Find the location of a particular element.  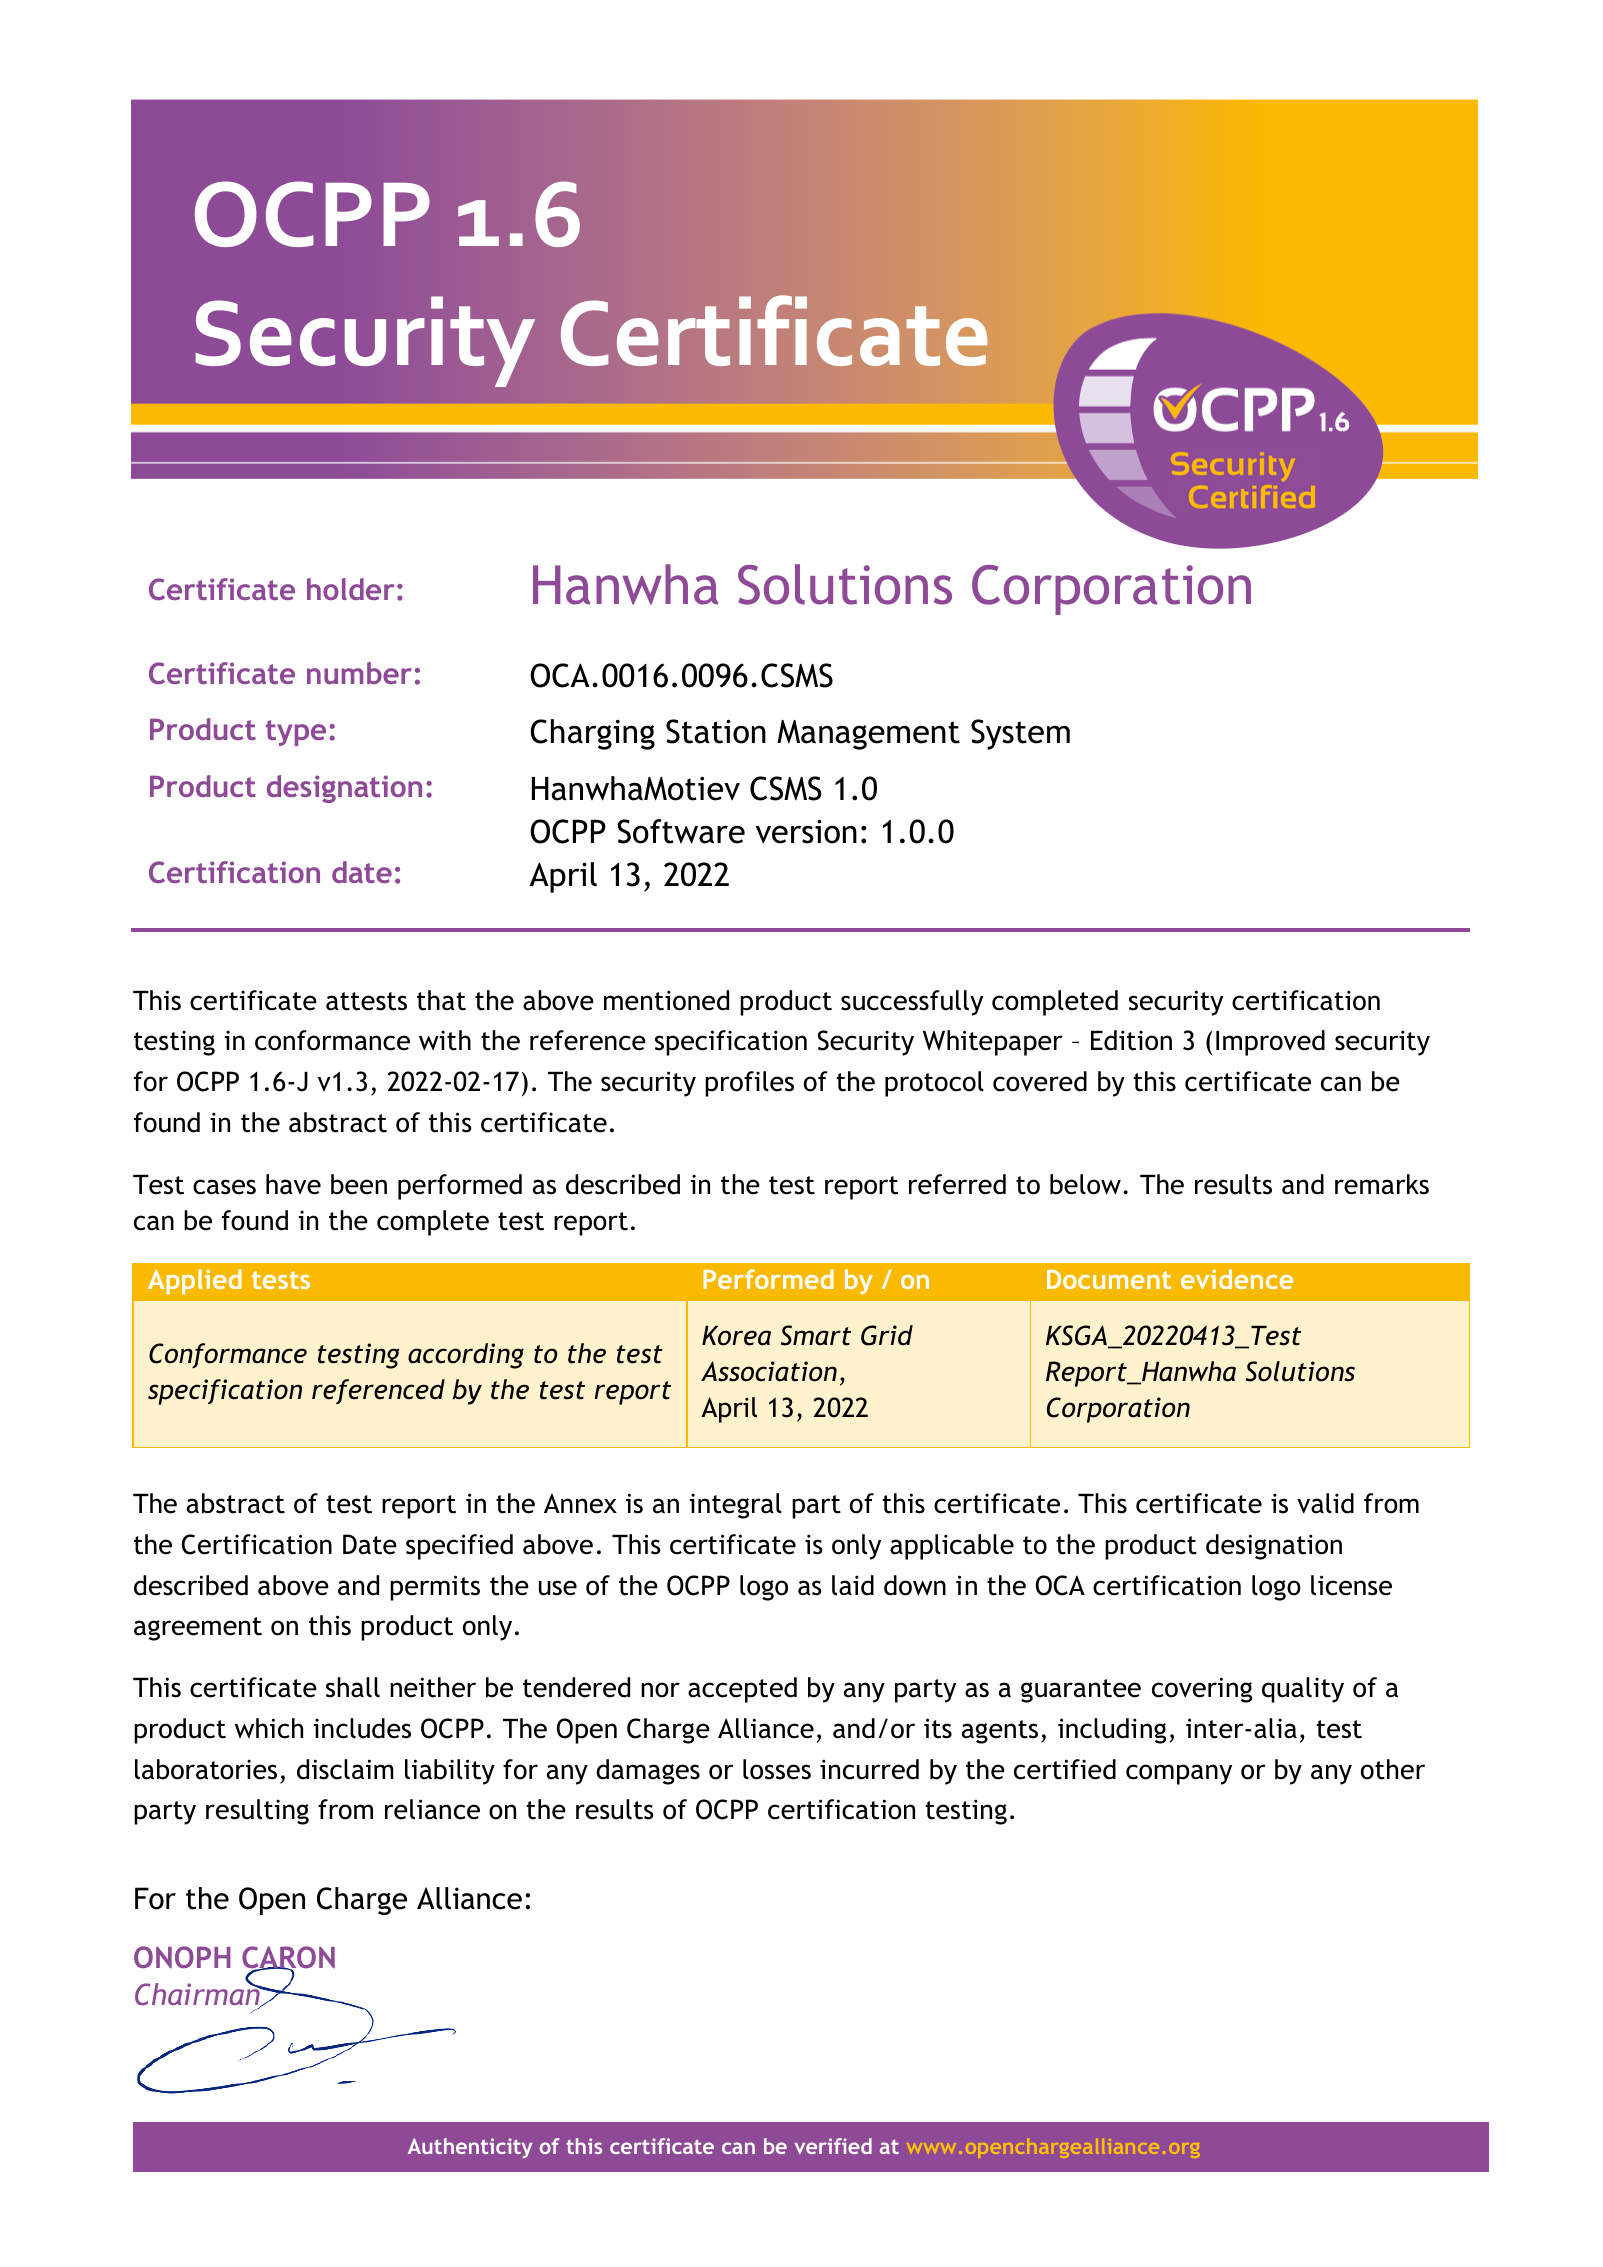

according is located at coordinates (466, 1356).
